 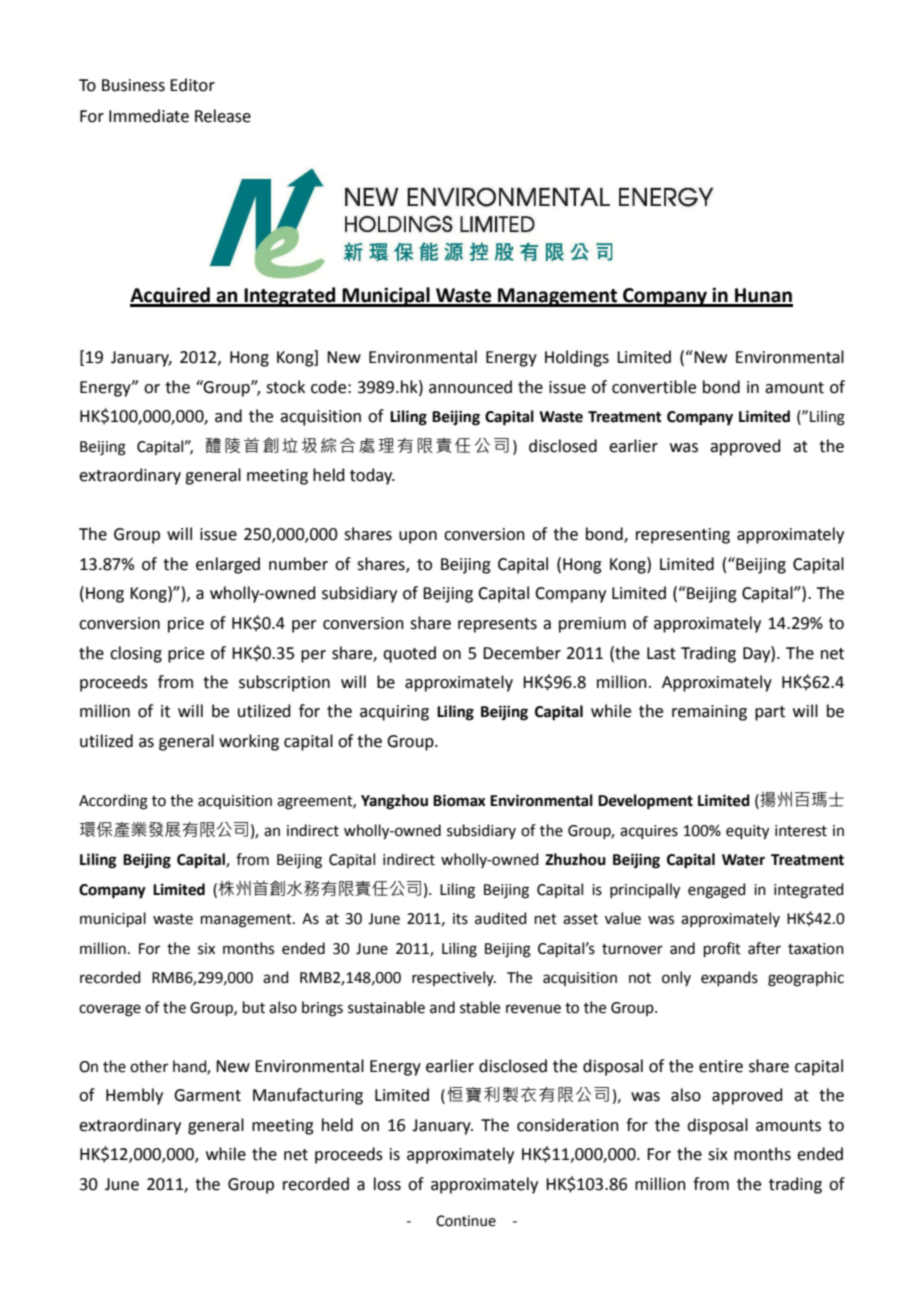 I want to click on Continue, so click(x=466, y=1221).
